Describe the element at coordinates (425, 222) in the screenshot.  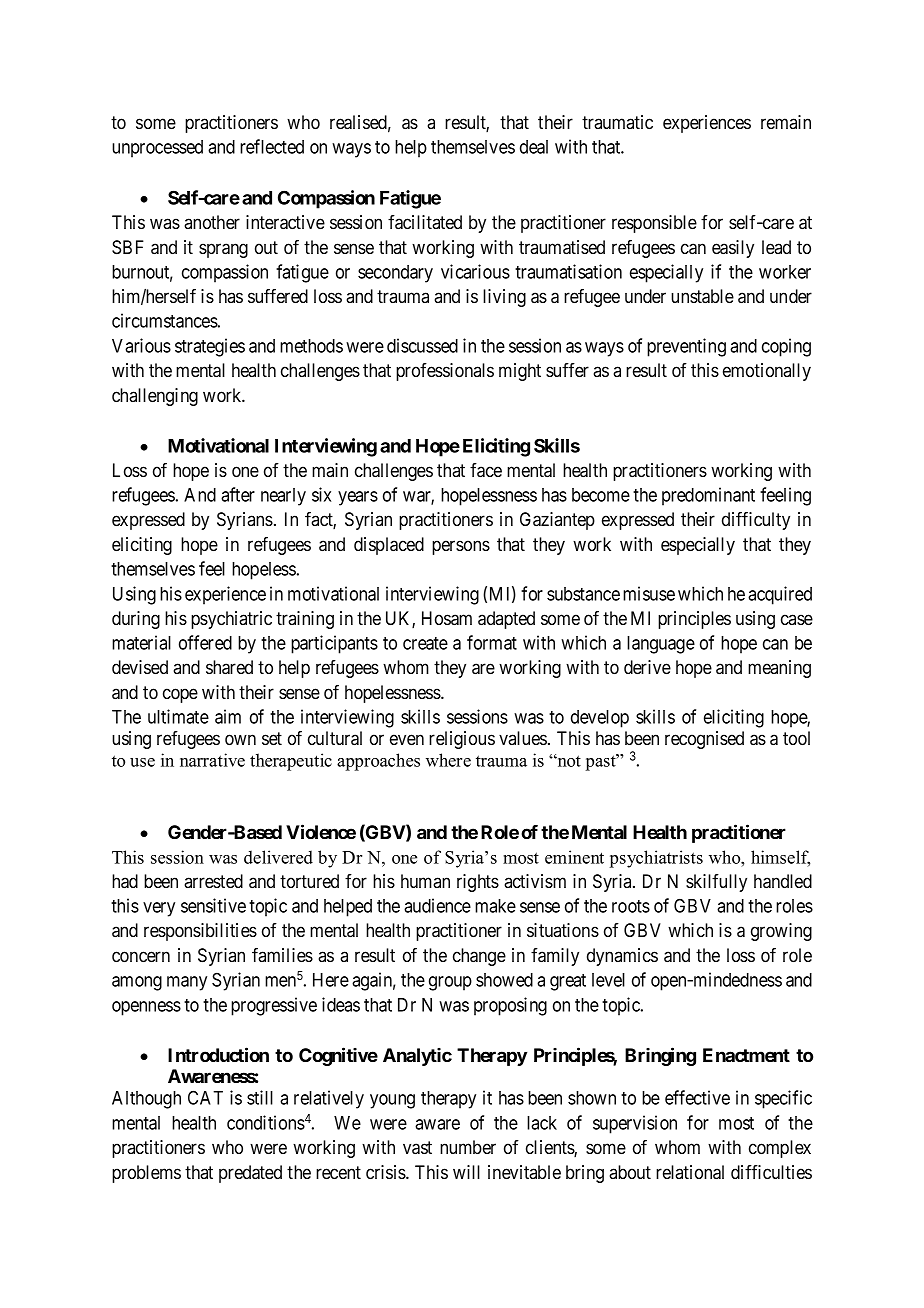
I see `facilitated` at that location.
